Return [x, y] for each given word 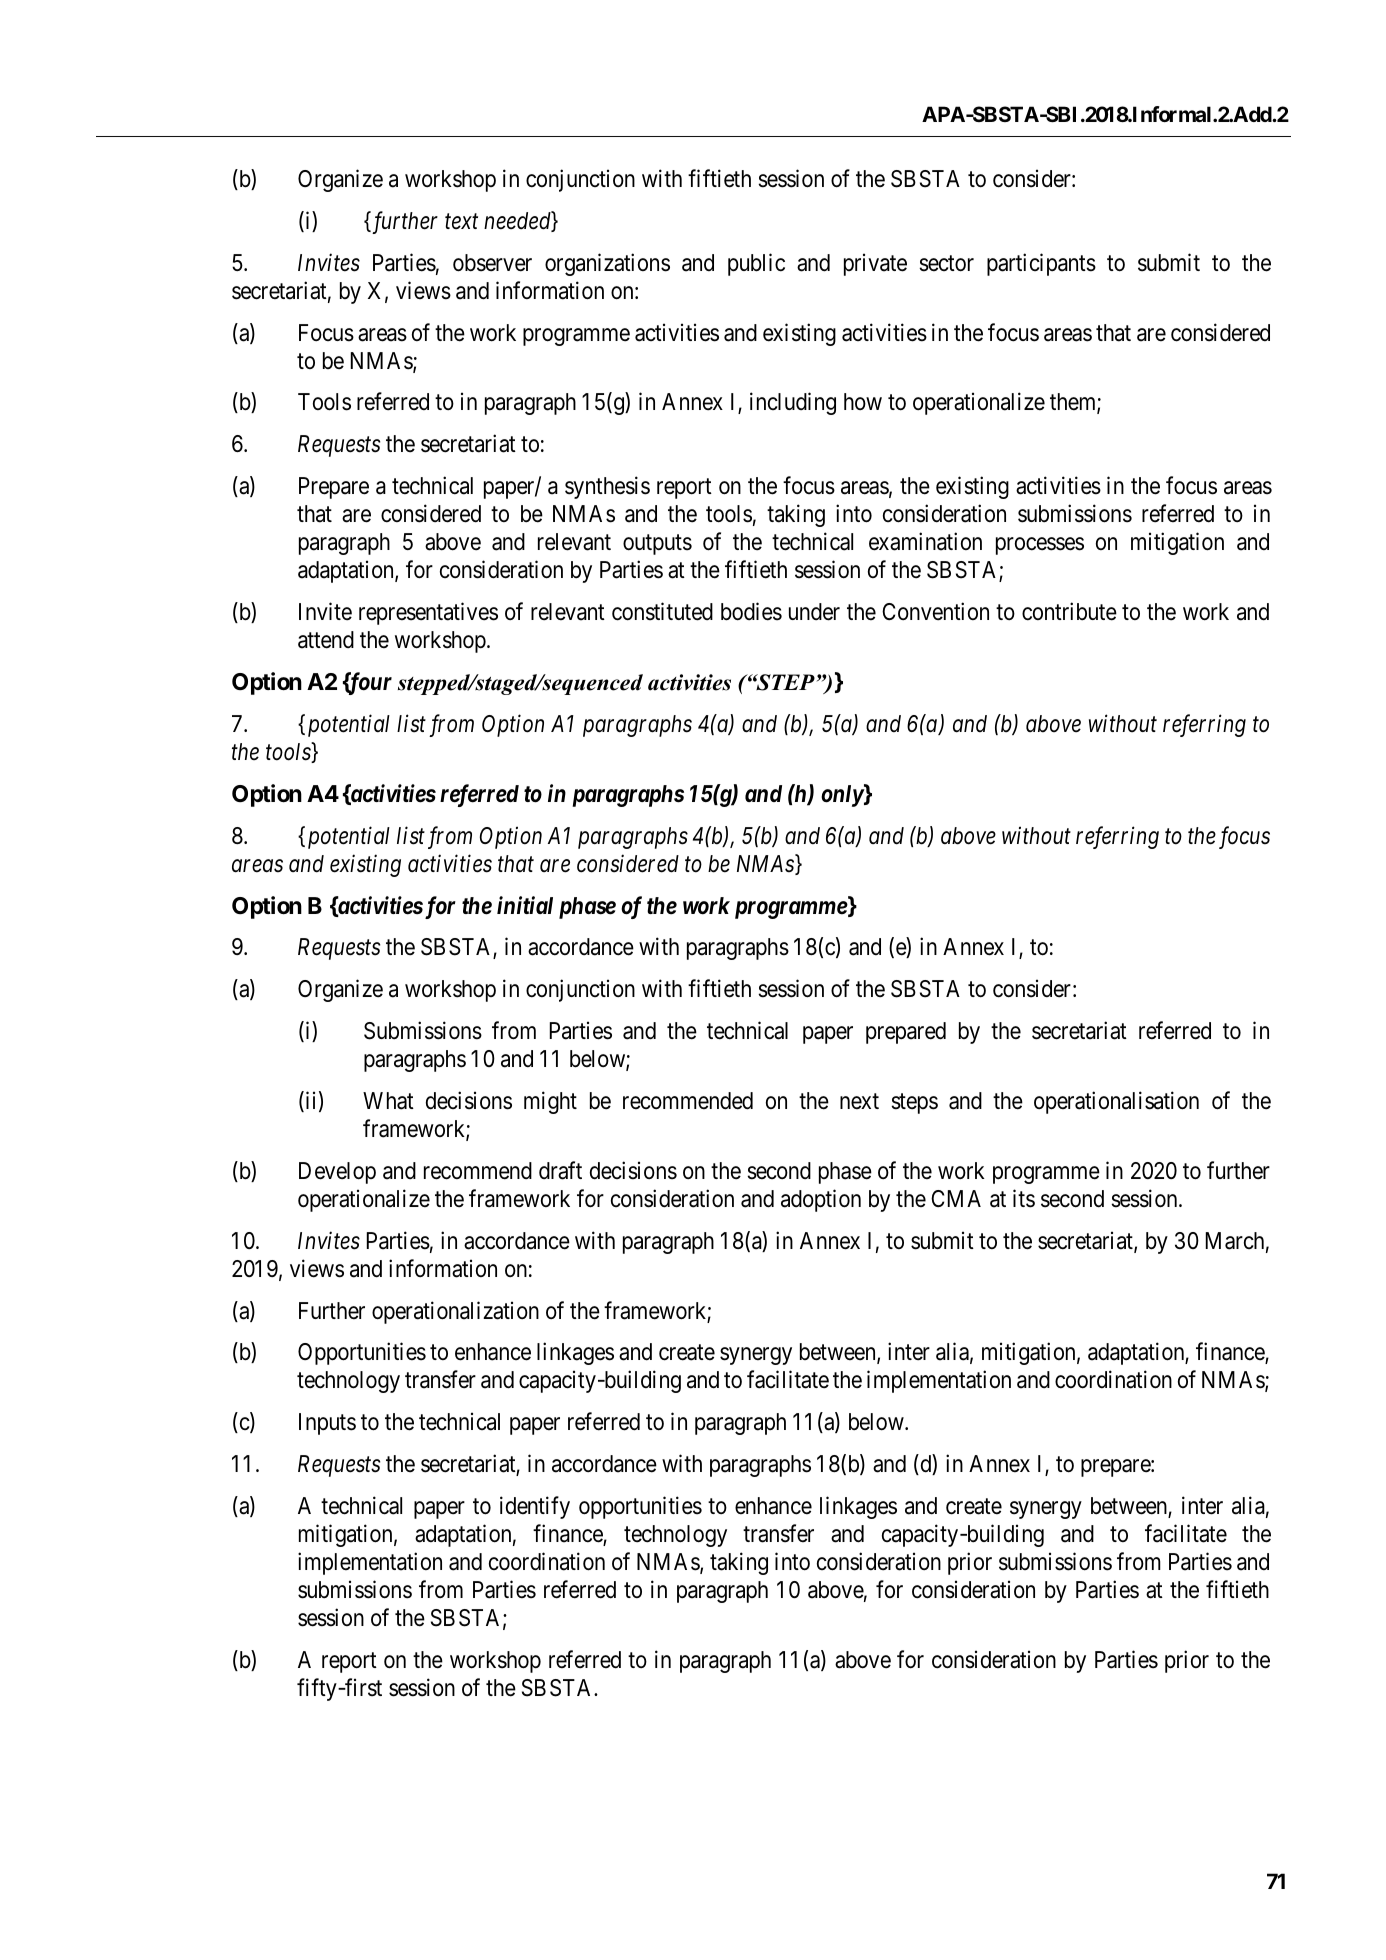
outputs [657, 545]
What [388, 1101]
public [756, 264]
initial [525, 905]
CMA [956, 1198]
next [859, 1102]
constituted [662, 611]
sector [946, 263]
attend [326, 640]
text [461, 221]
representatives [428, 613]
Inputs [327, 1424]
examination [925, 541]
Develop [337, 1173]
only [842, 796]
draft [560, 1170]
